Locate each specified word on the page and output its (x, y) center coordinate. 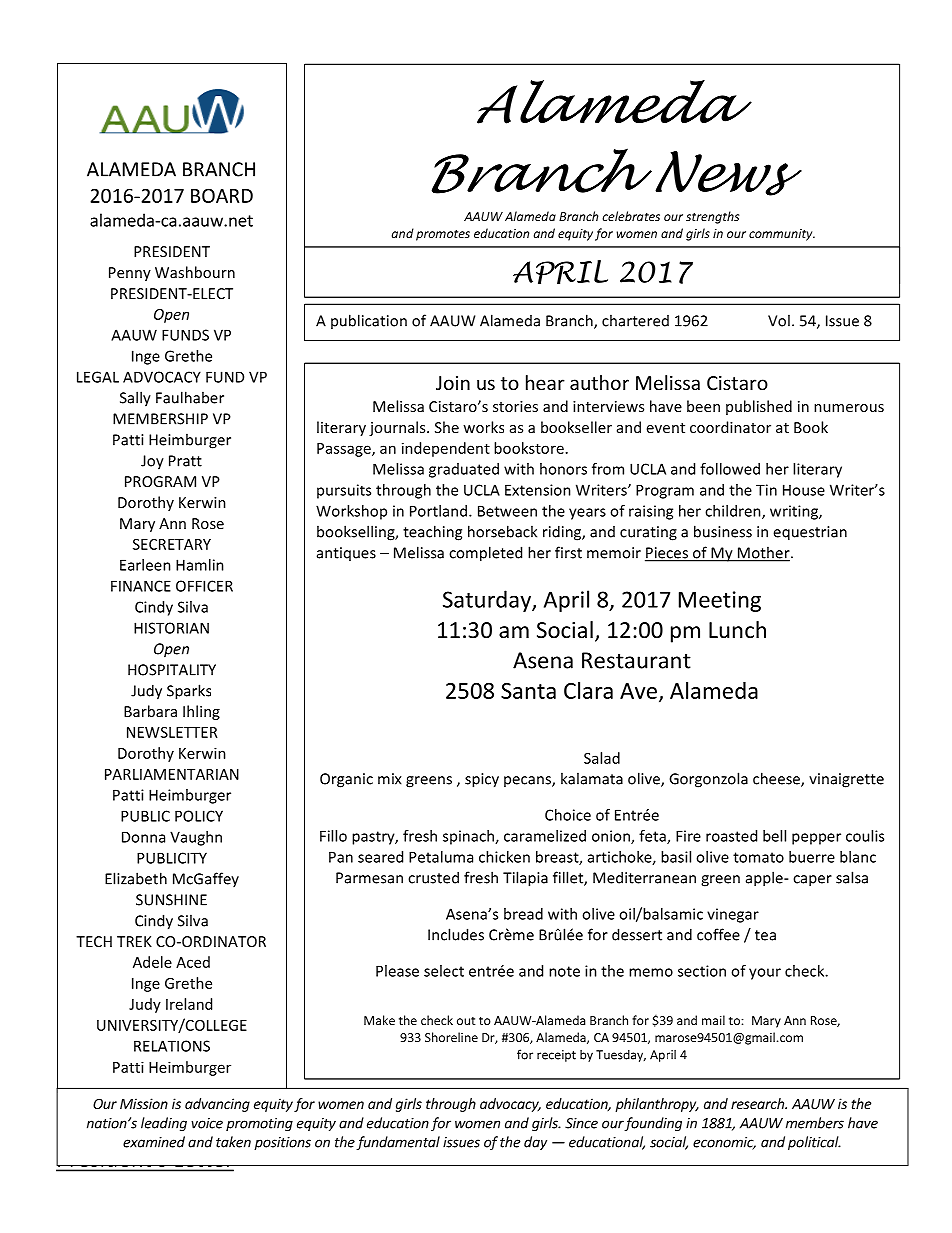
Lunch (737, 630)
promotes (443, 235)
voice (207, 1123)
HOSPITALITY (172, 670)
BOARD (222, 195)
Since (581, 1123)
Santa (528, 691)
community (782, 235)
